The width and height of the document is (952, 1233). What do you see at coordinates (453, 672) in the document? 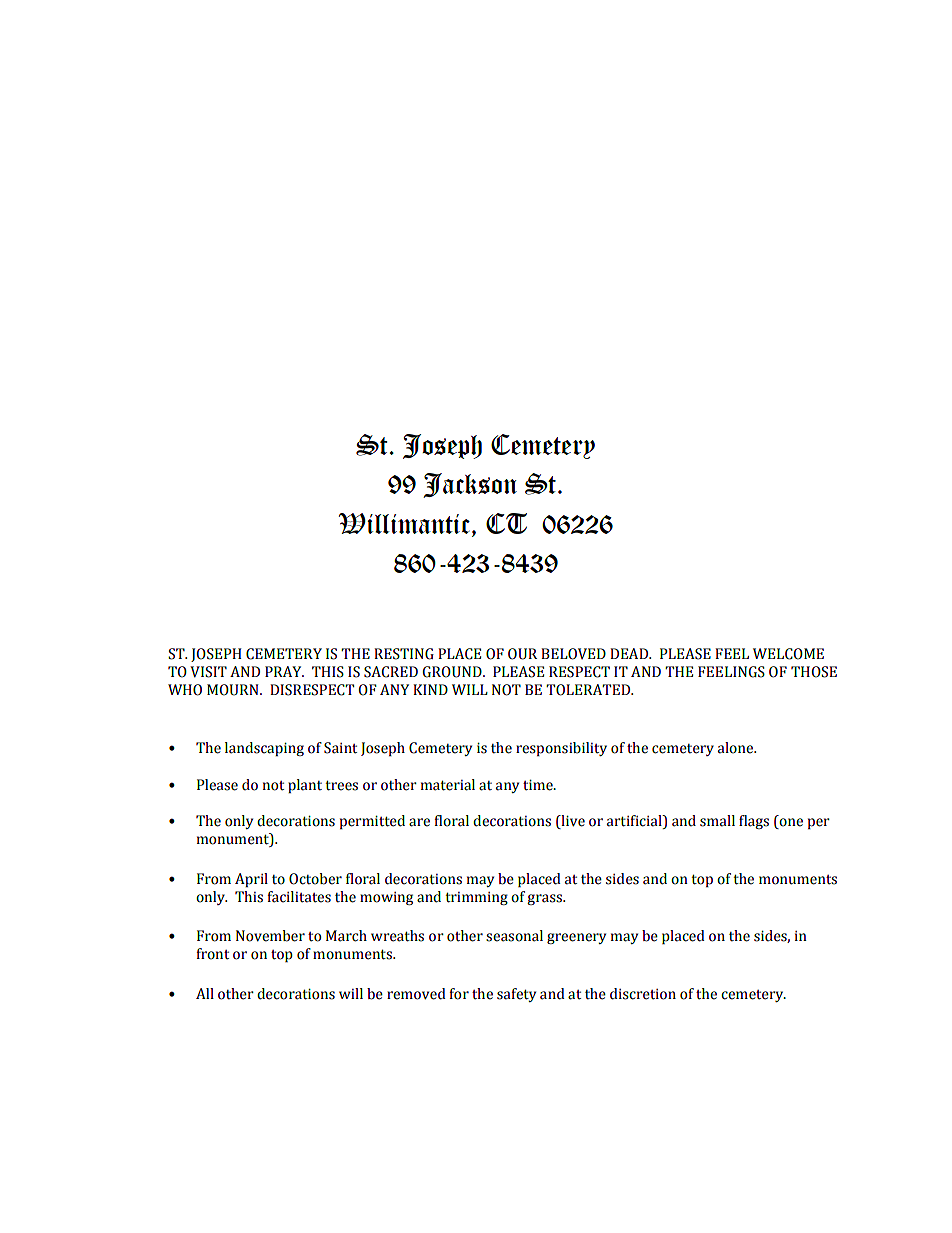
I see `GROUND` at bounding box center [453, 672].
